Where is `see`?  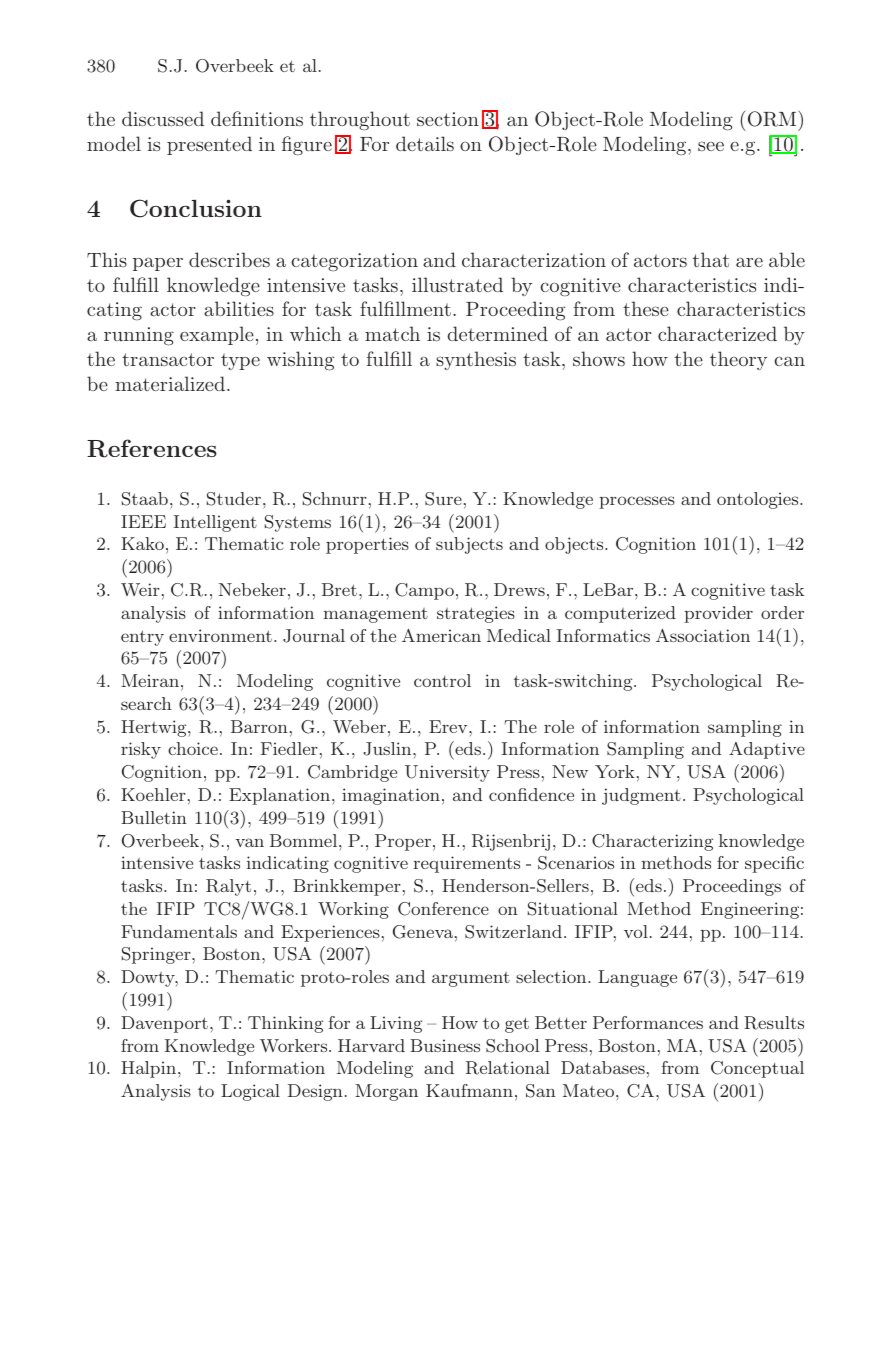 see is located at coordinates (711, 146).
